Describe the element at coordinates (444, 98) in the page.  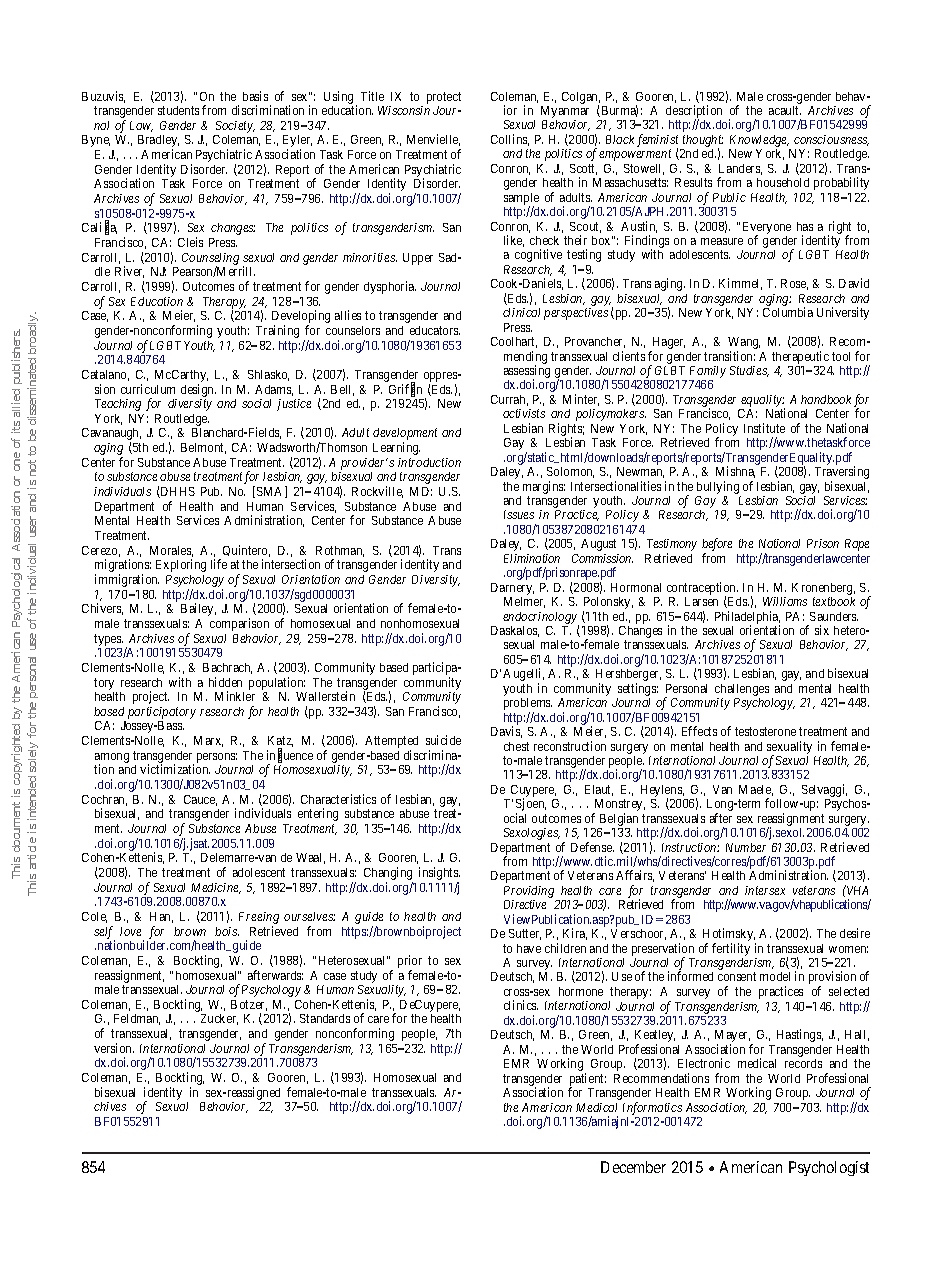
I see `protect` at that location.
